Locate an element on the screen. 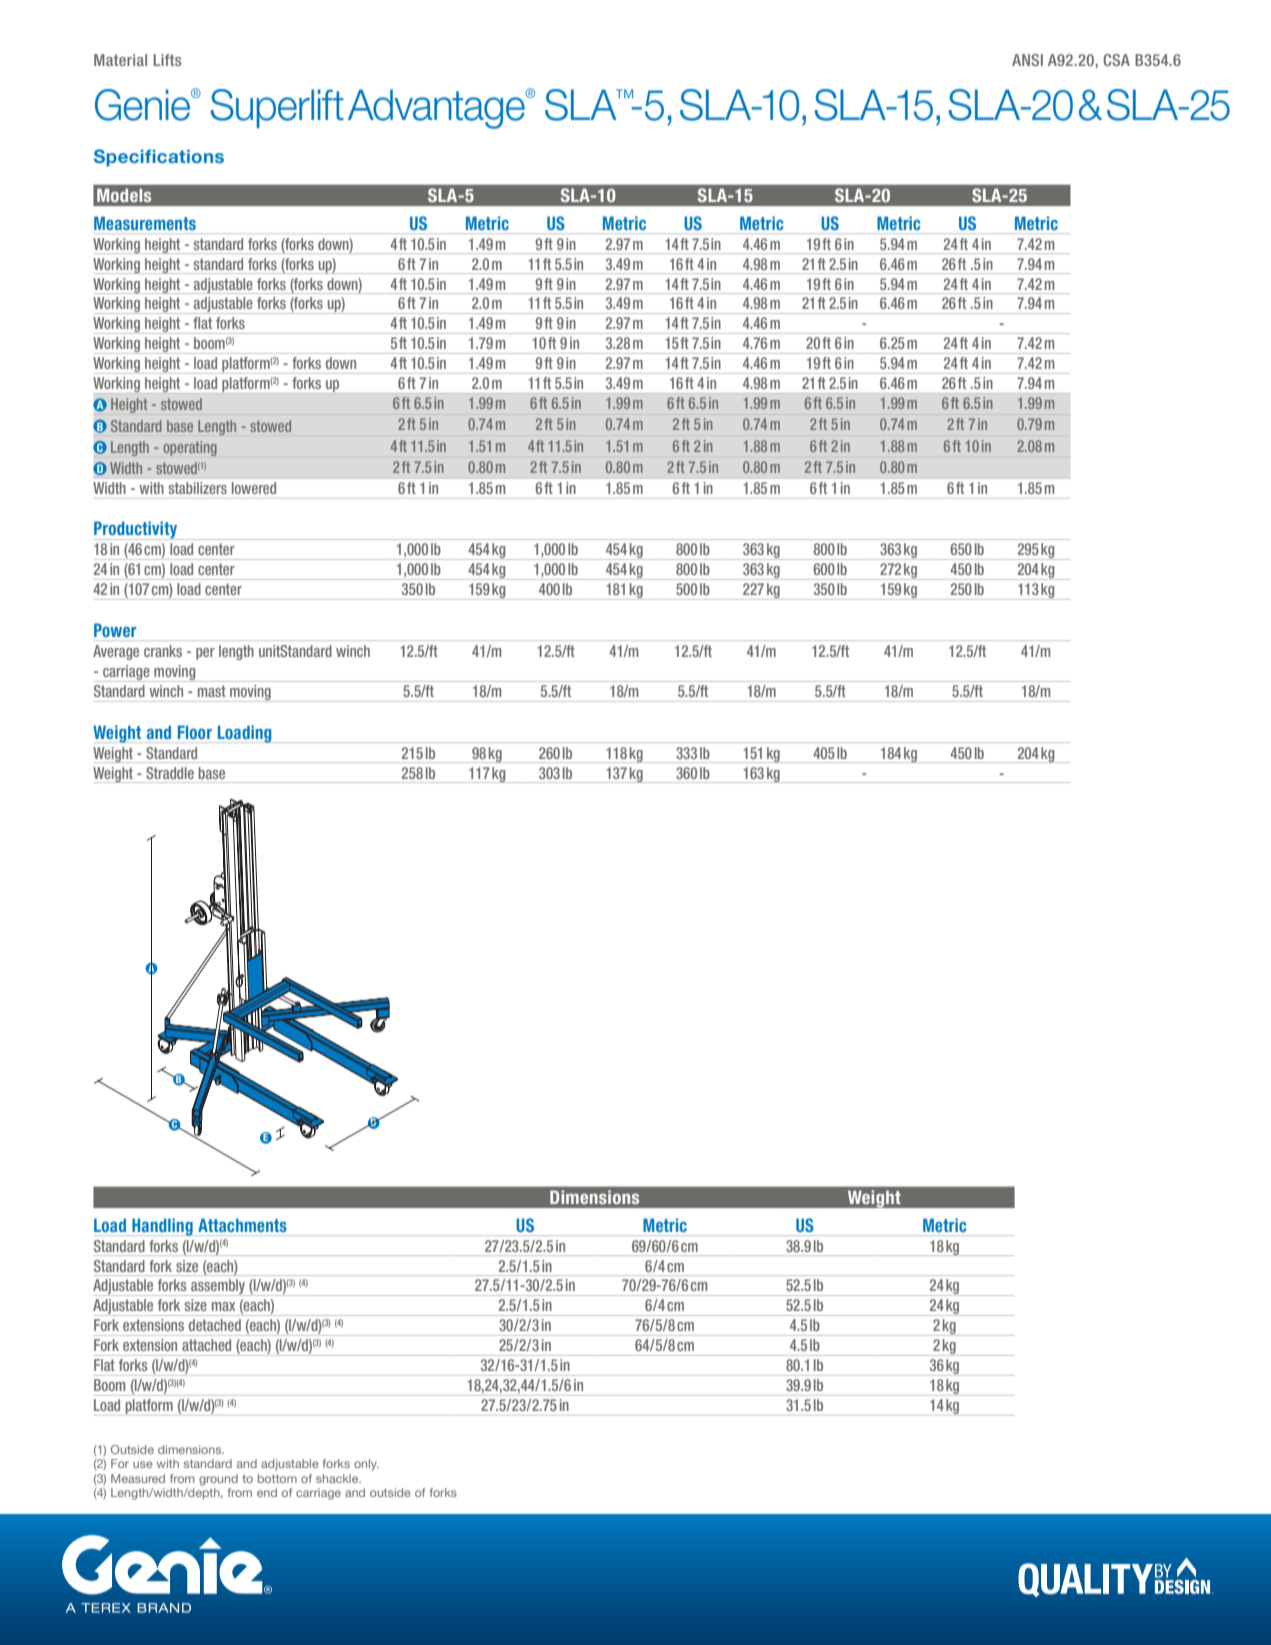 The height and width of the screenshot is (1645, 1271). stabilizers is located at coordinates (198, 488).
